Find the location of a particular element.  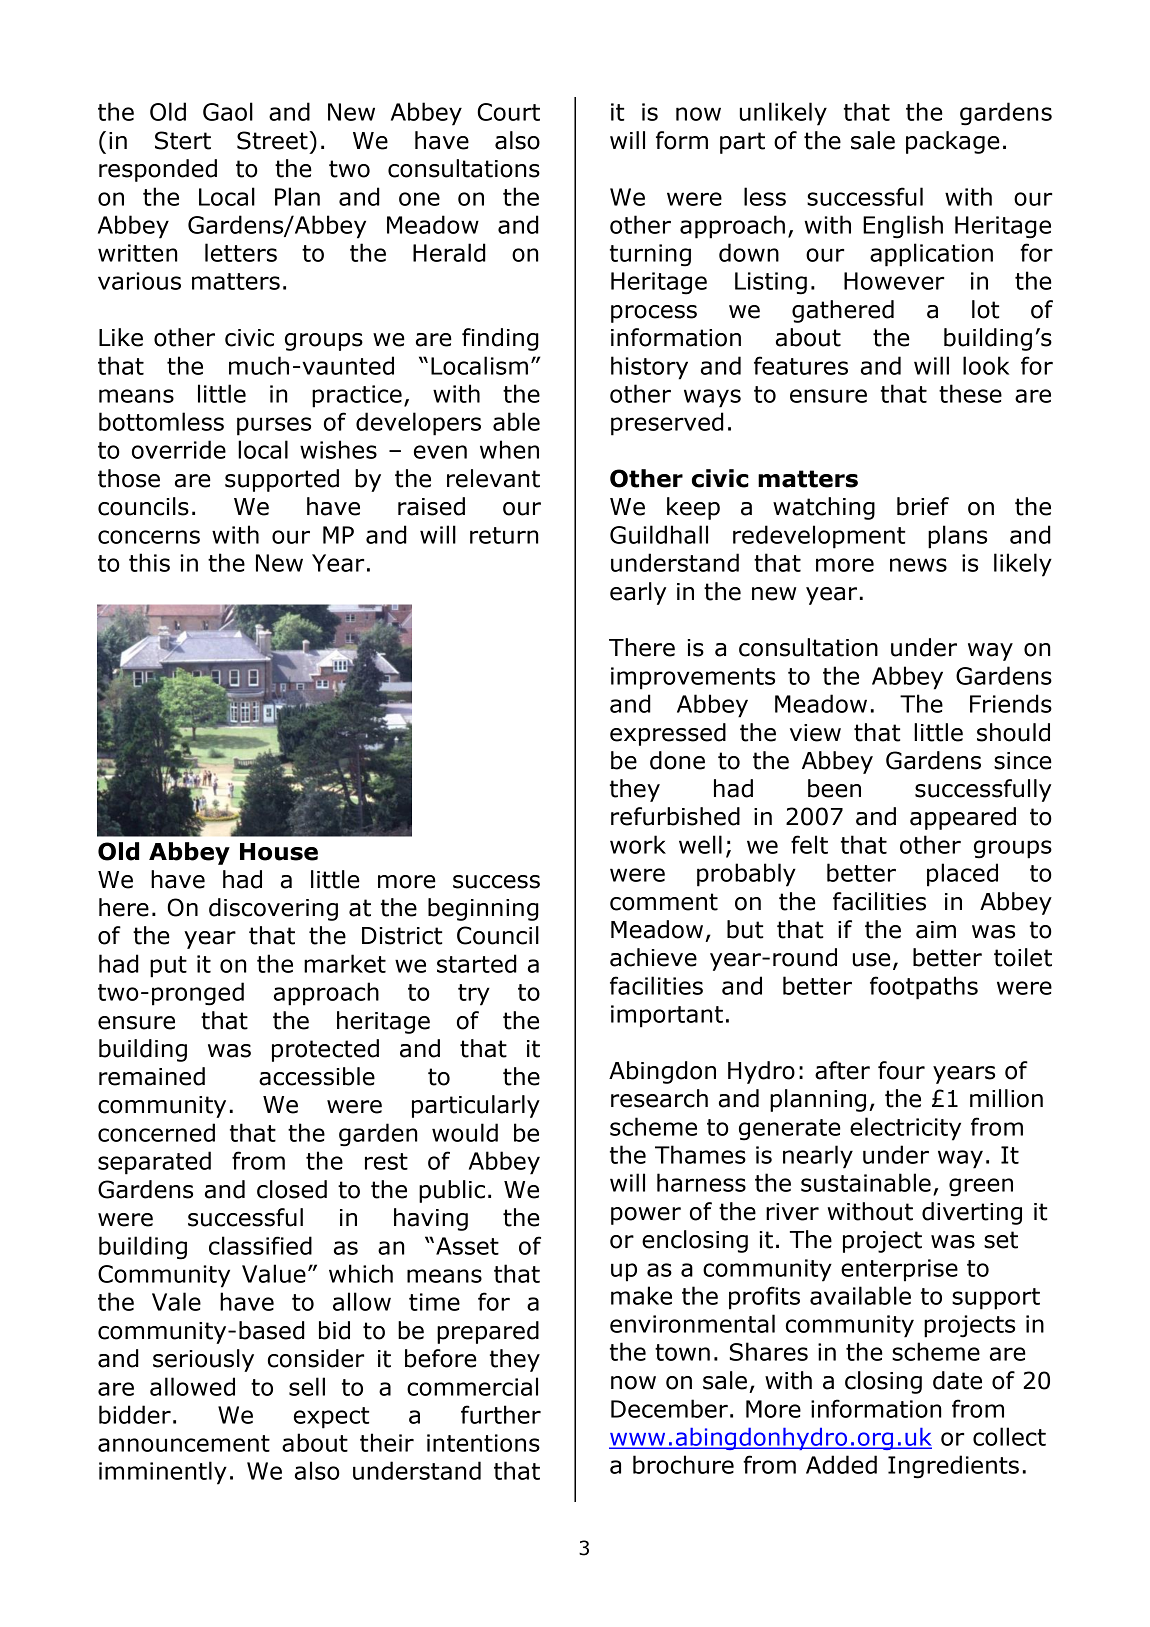

put is located at coordinates (168, 967).
